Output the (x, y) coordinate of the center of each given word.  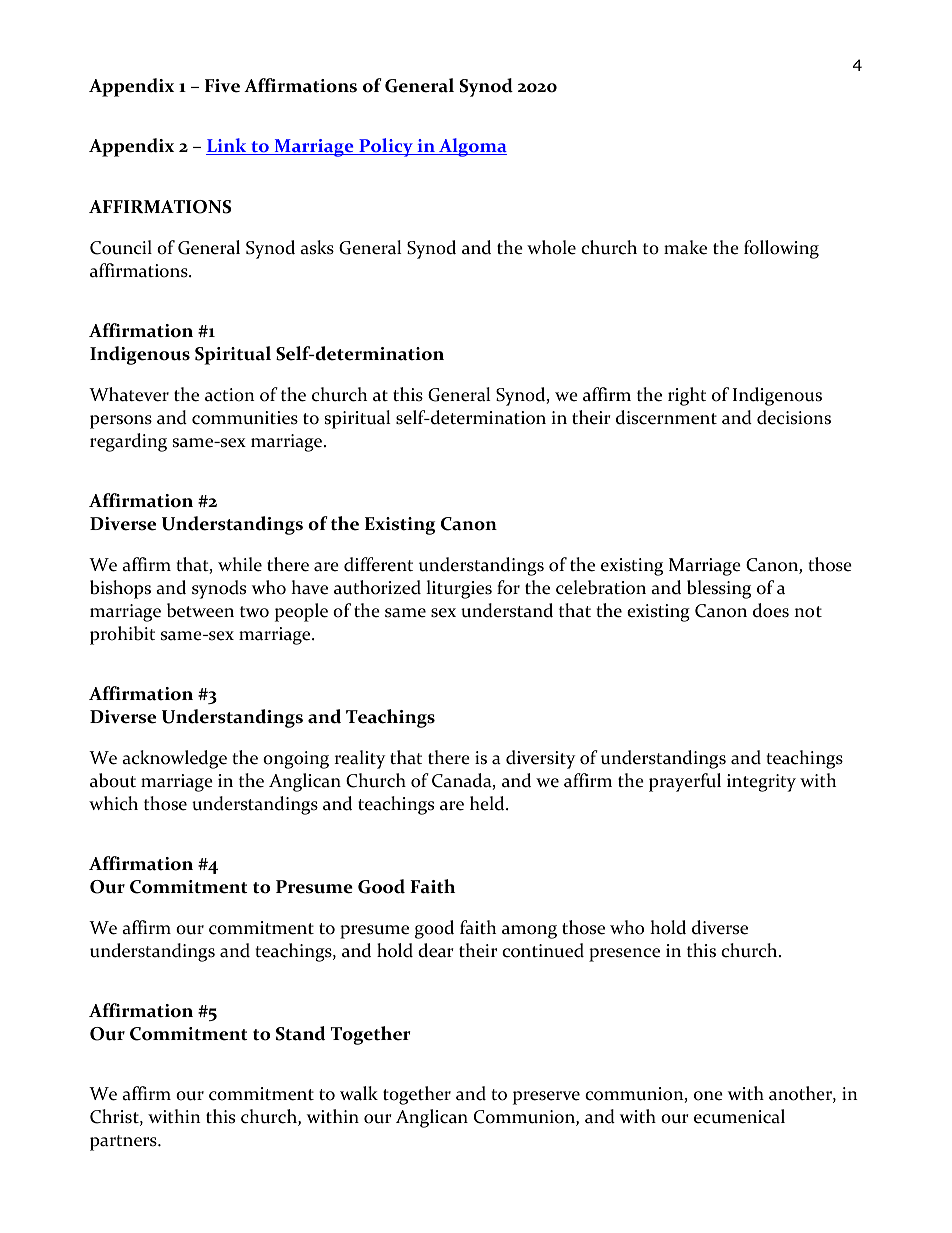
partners (124, 1143)
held (488, 803)
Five (222, 86)
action (230, 395)
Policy (386, 147)
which (113, 803)
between (200, 610)
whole (551, 247)
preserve (546, 1098)
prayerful (685, 782)
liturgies (459, 589)
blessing (719, 589)
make (685, 247)
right (687, 396)
